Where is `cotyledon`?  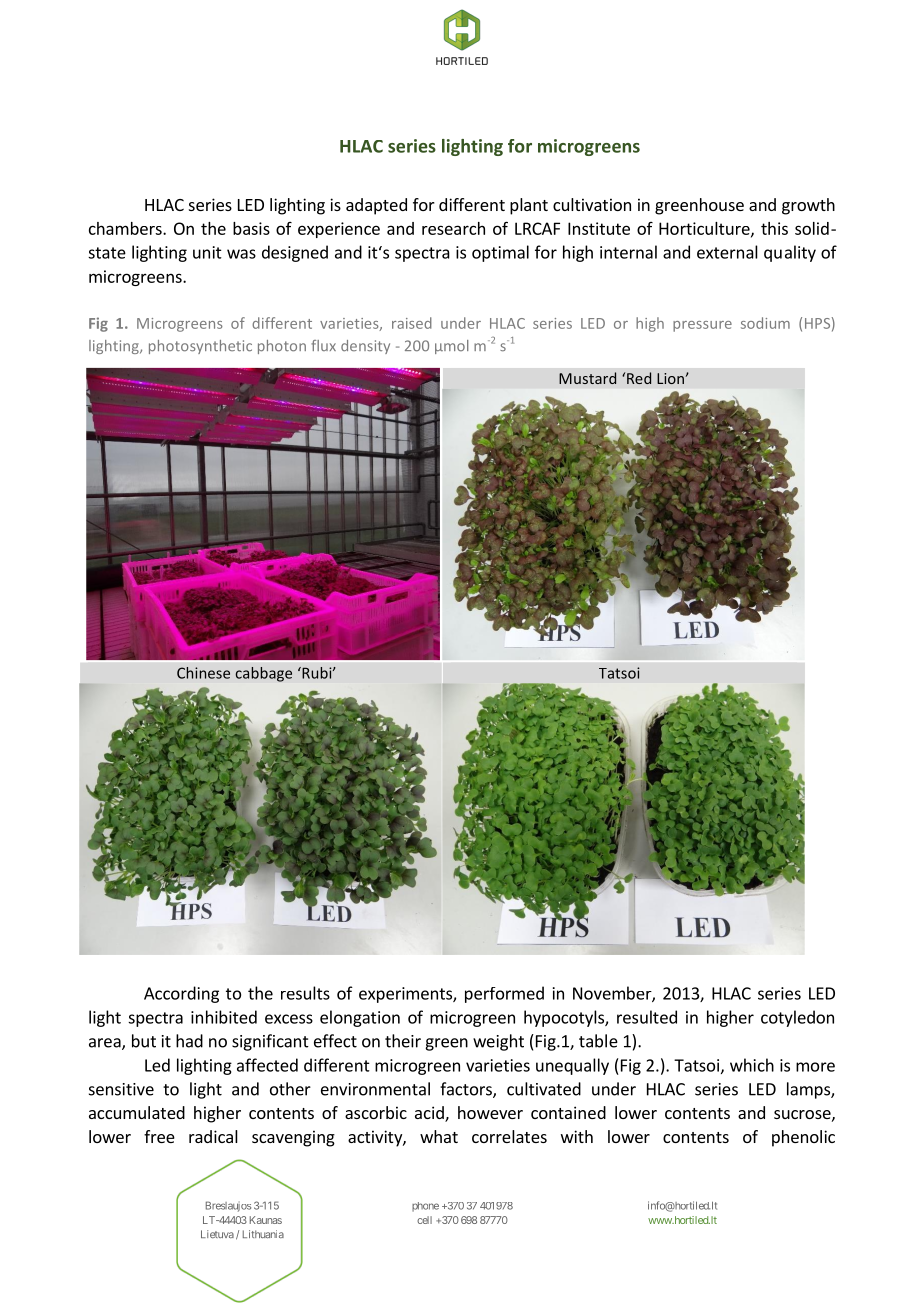 cotyledon is located at coordinates (797, 1018).
